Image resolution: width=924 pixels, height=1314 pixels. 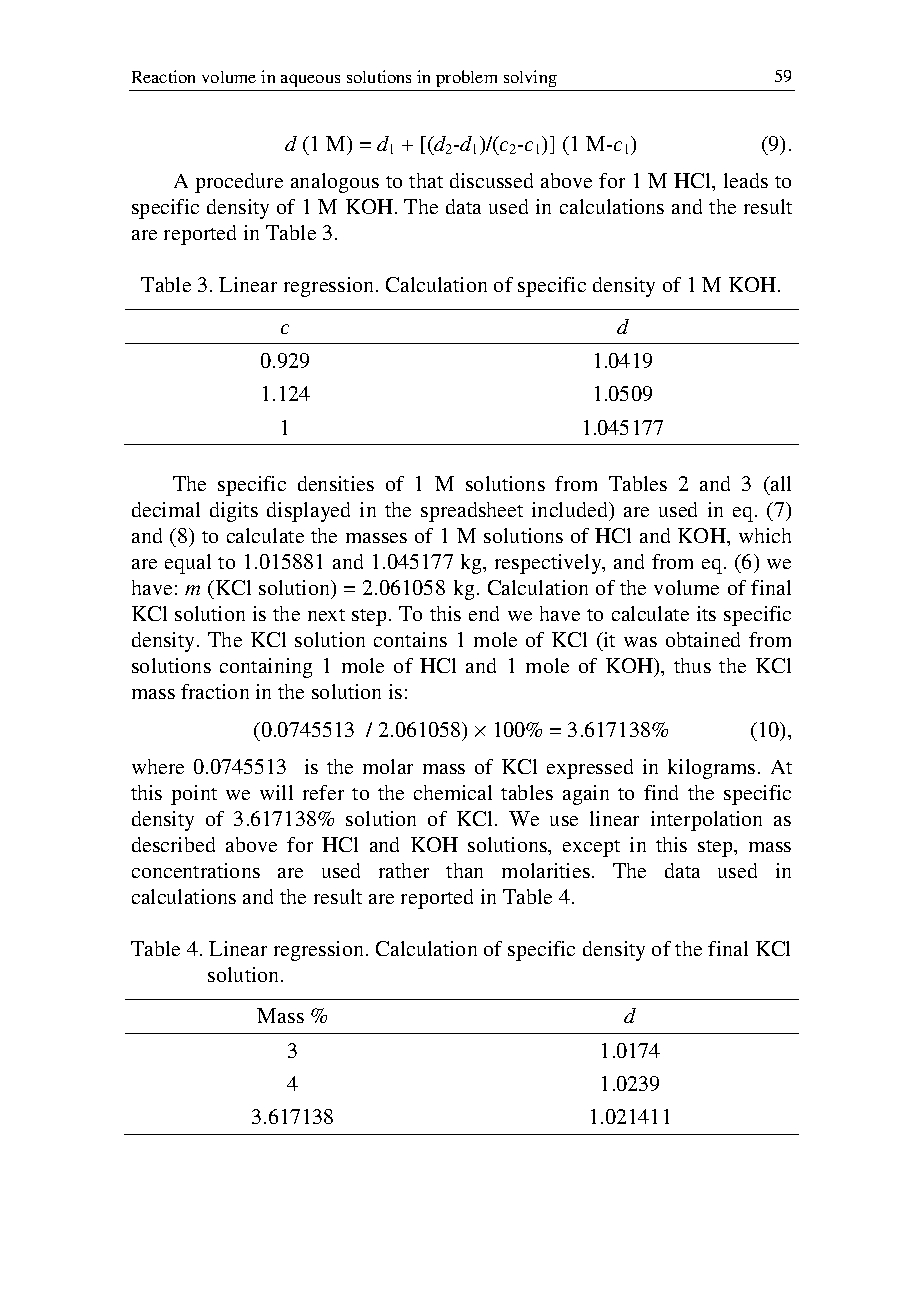 What do you see at coordinates (215, 691) in the page?
I see `fraction` at bounding box center [215, 691].
